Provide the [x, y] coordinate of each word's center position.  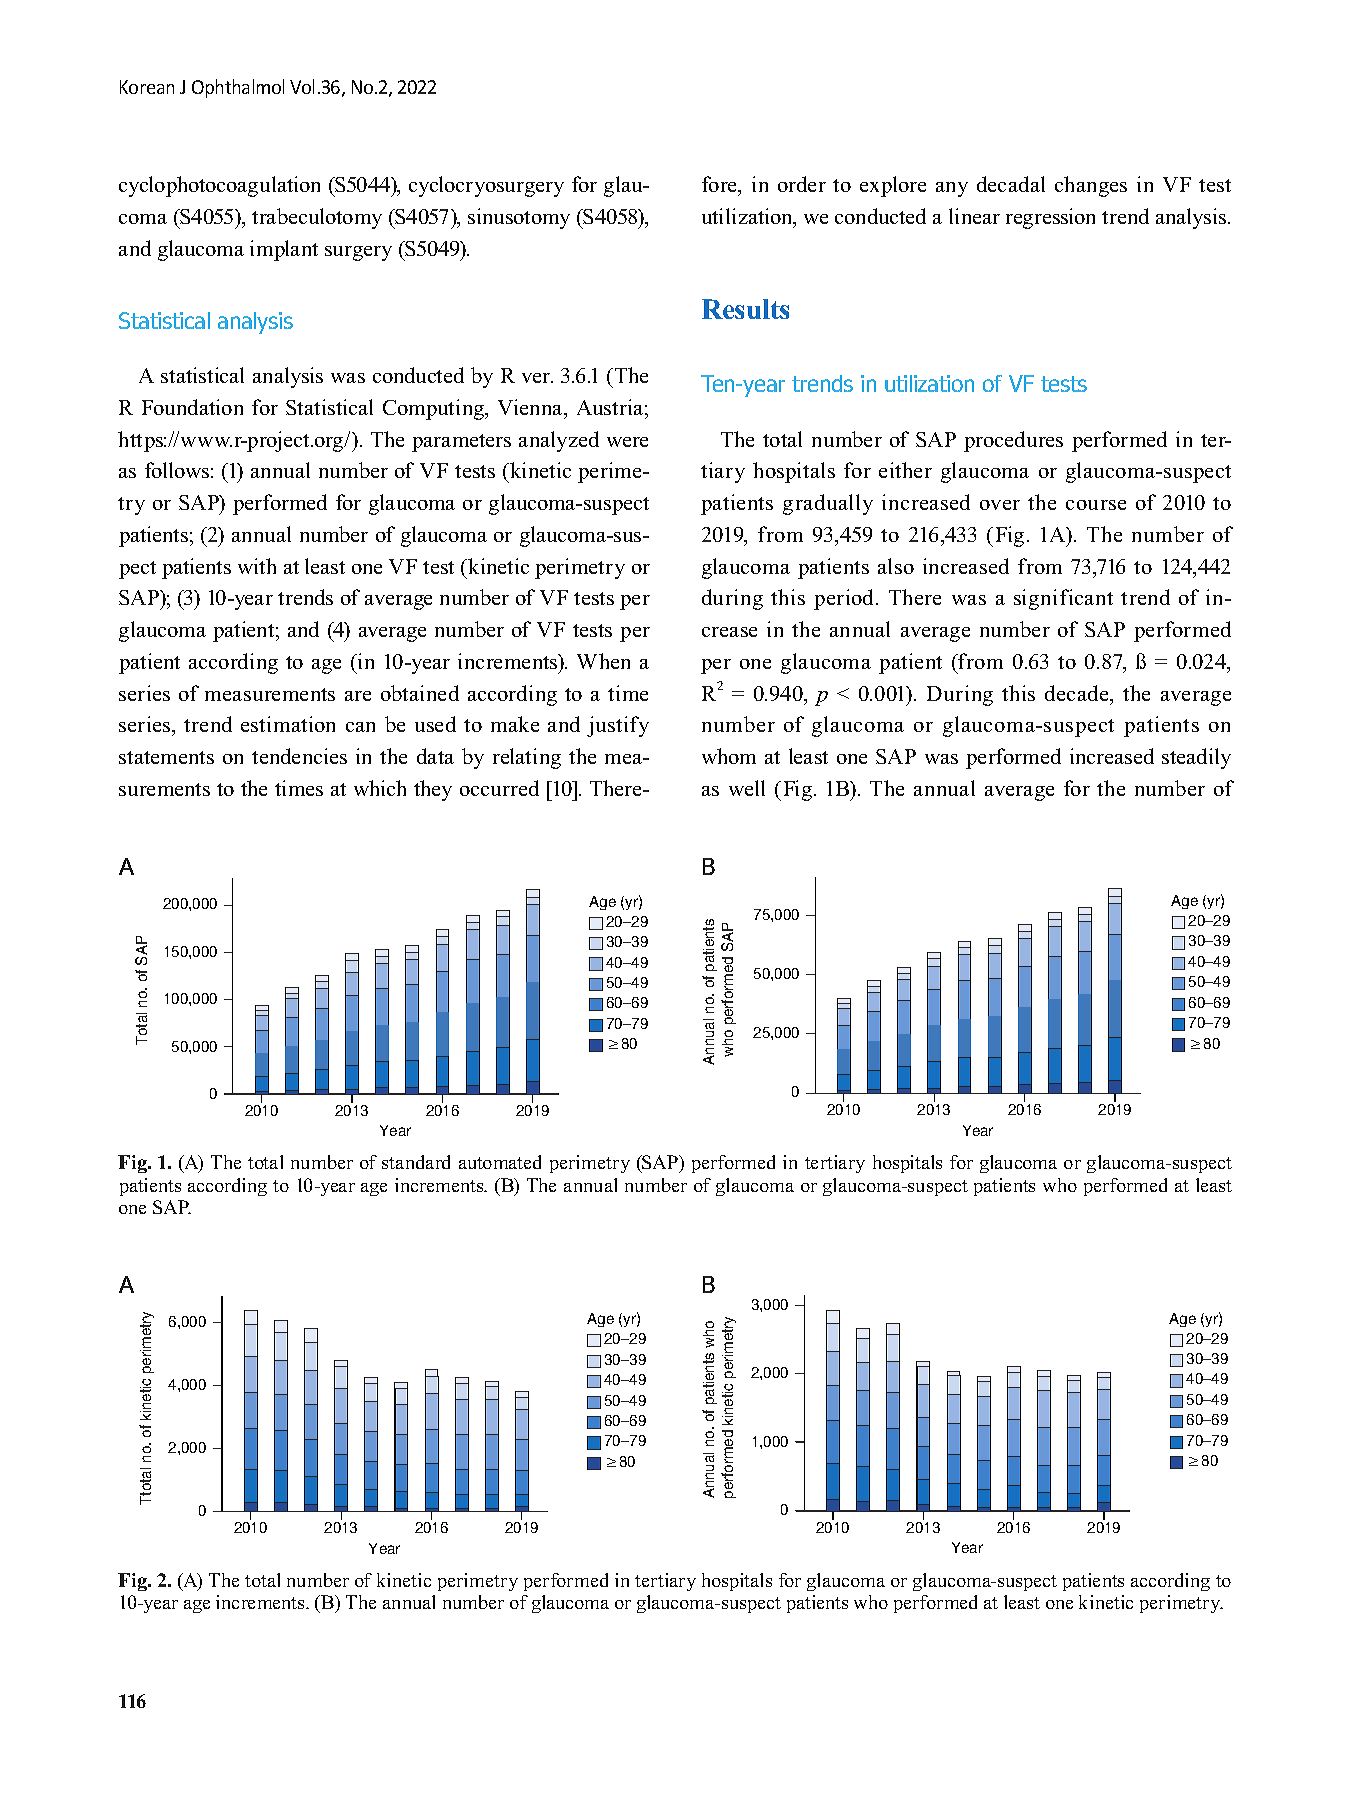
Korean [147, 87]
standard [416, 1162]
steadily [1196, 758]
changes [1091, 186]
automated [500, 1162]
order [802, 184]
